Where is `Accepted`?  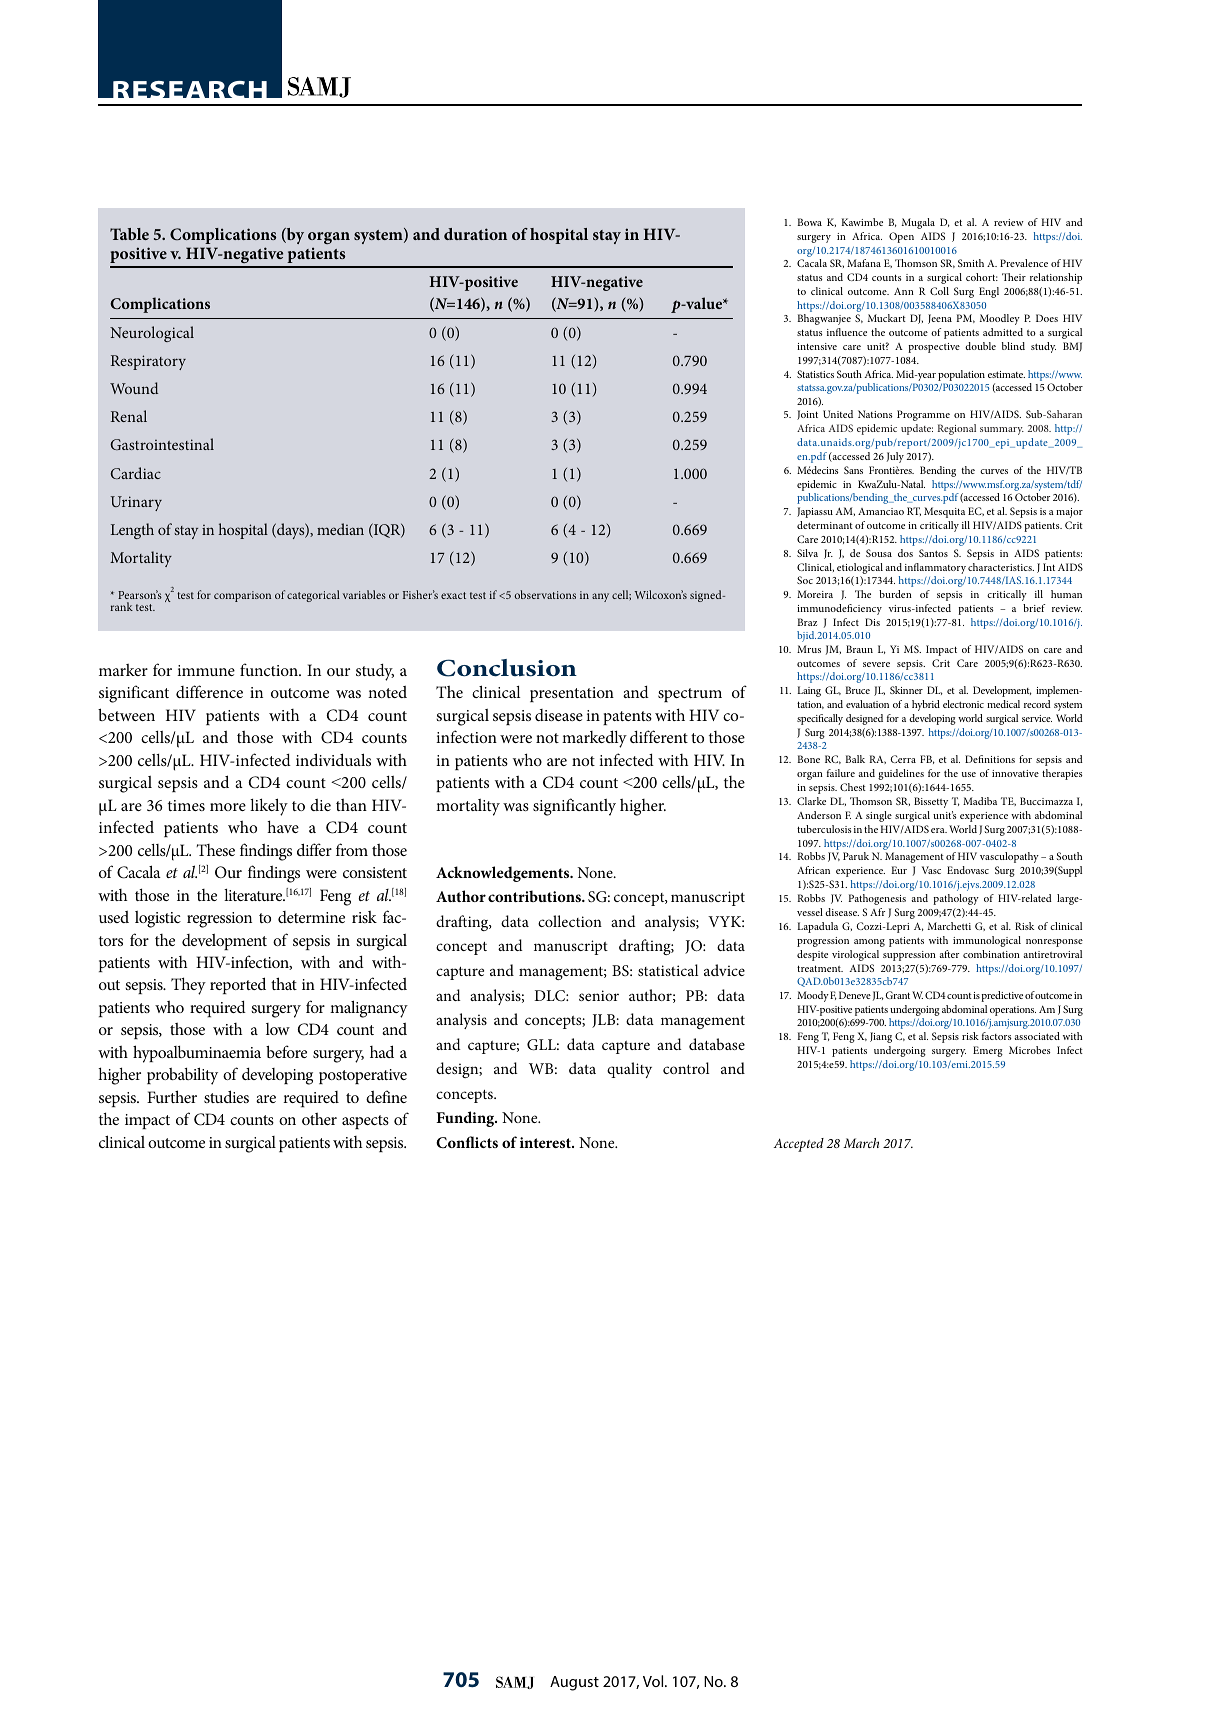
Accepted is located at coordinates (798, 1145).
